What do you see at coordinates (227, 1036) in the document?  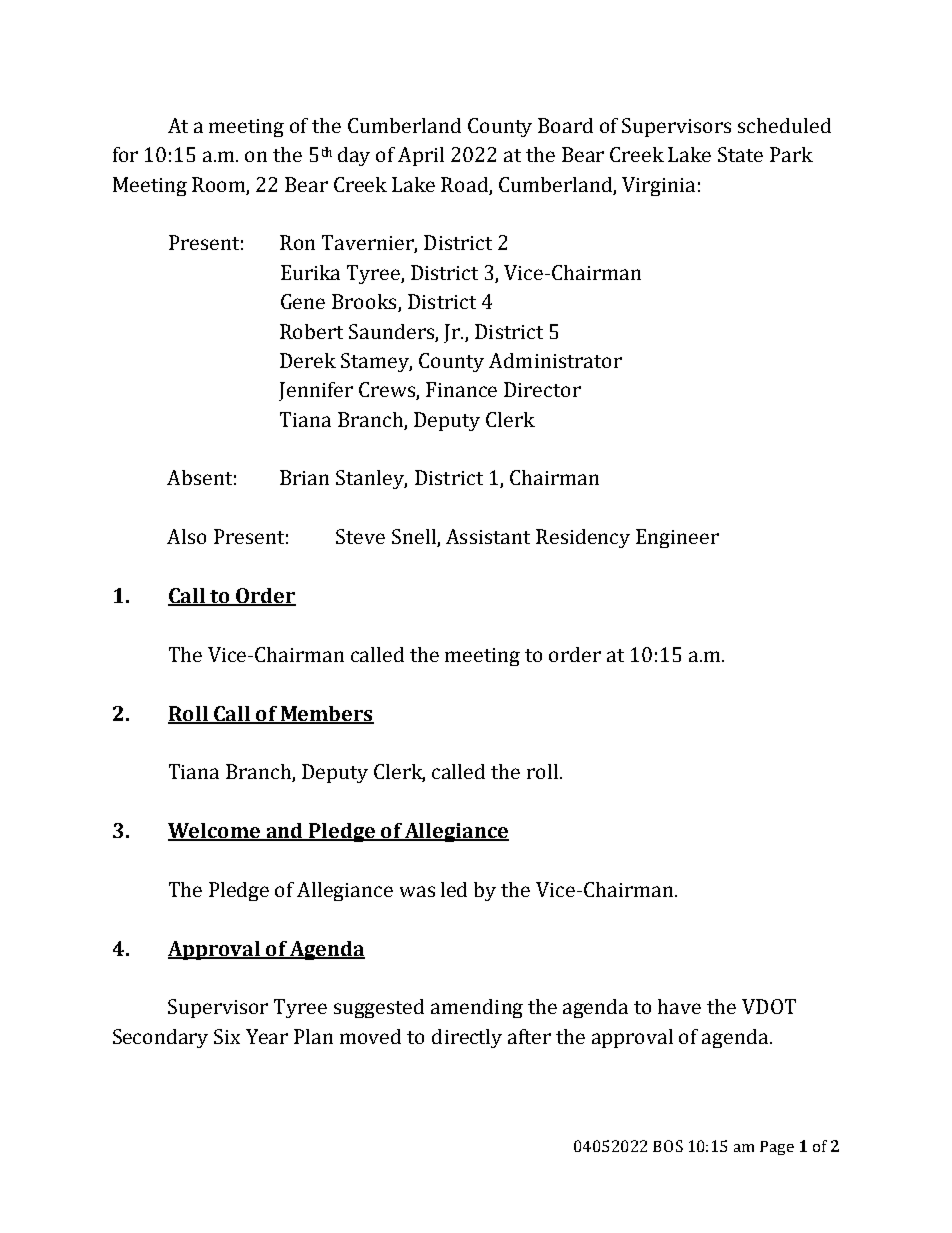 I see `Six` at bounding box center [227, 1036].
